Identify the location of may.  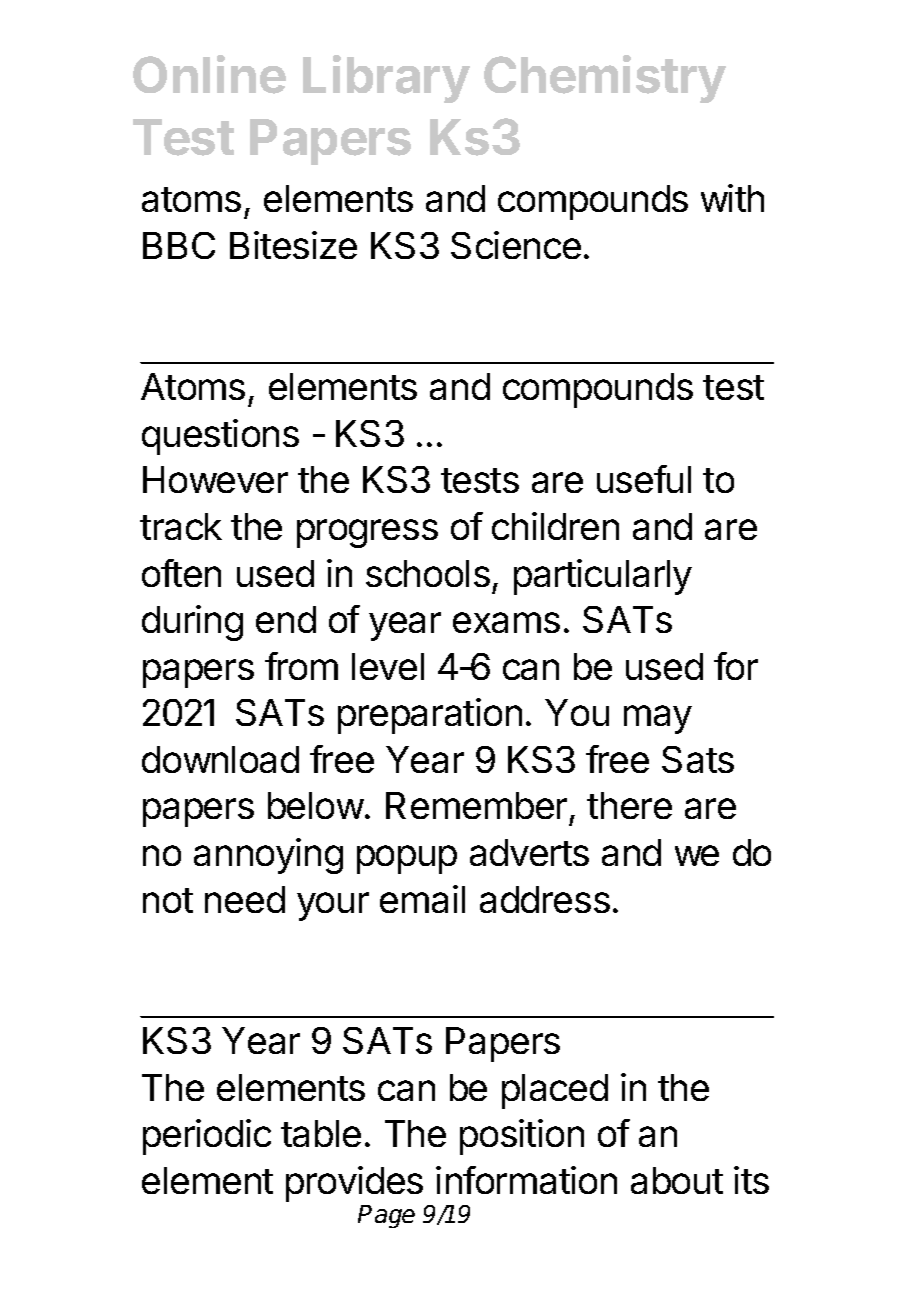
(658, 719).
